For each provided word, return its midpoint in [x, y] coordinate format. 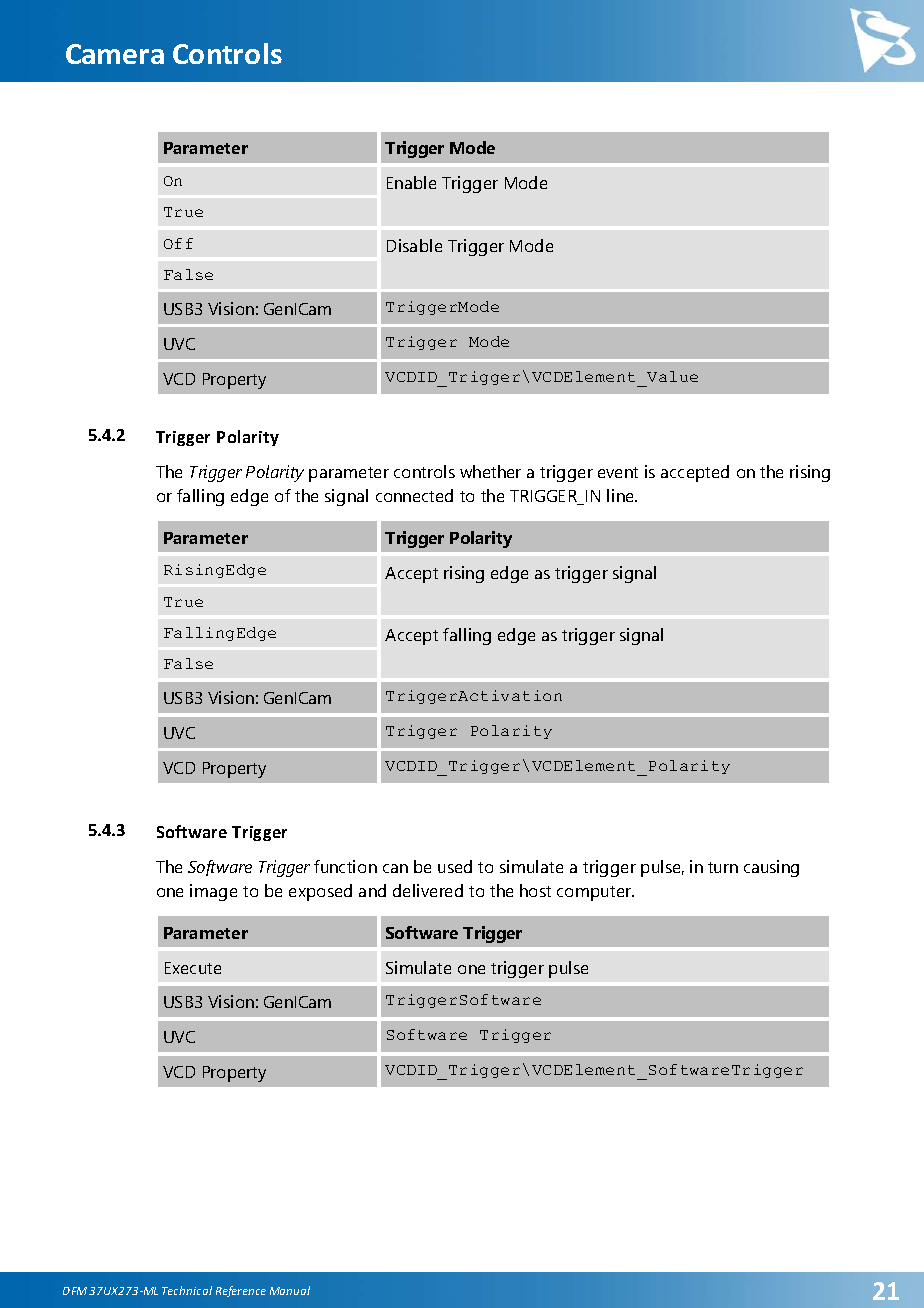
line [621, 495]
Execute [193, 968]
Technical [187, 1290]
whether [490, 471]
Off [178, 243]
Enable [411, 182]
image [213, 892]
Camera [115, 54]
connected [414, 495]
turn [723, 867]
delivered [428, 890]
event [618, 472]
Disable [414, 245]
